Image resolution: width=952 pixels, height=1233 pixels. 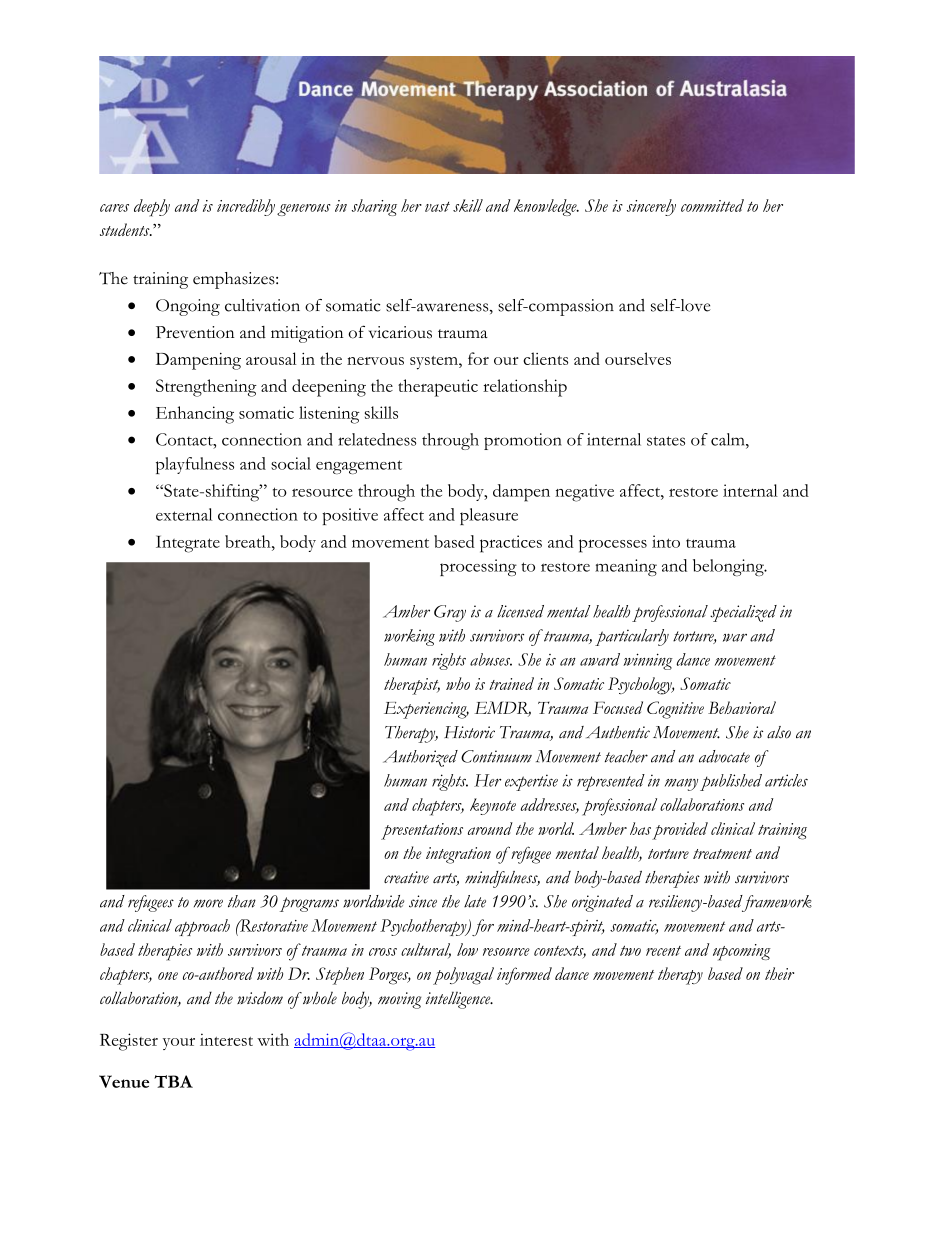 I want to click on your, so click(x=179, y=1044).
